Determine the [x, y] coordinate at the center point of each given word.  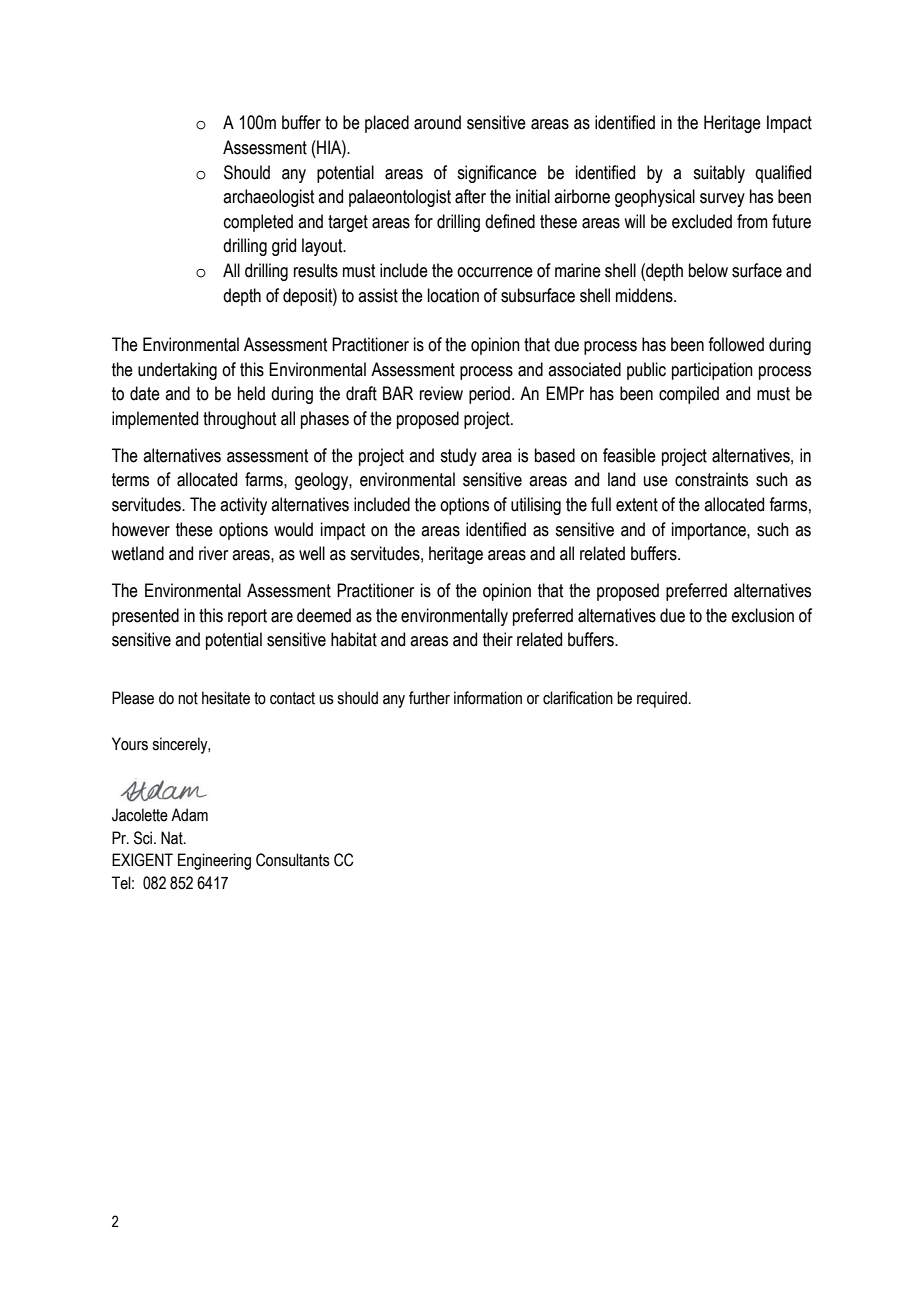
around [437, 122]
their [498, 639]
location [453, 295]
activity [243, 506]
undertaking [177, 371]
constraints [711, 479]
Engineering [214, 861]
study [458, 457]
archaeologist [268, 198]
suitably [719, 174]
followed [736, 344]
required [662, 699]
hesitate [226, 698]
